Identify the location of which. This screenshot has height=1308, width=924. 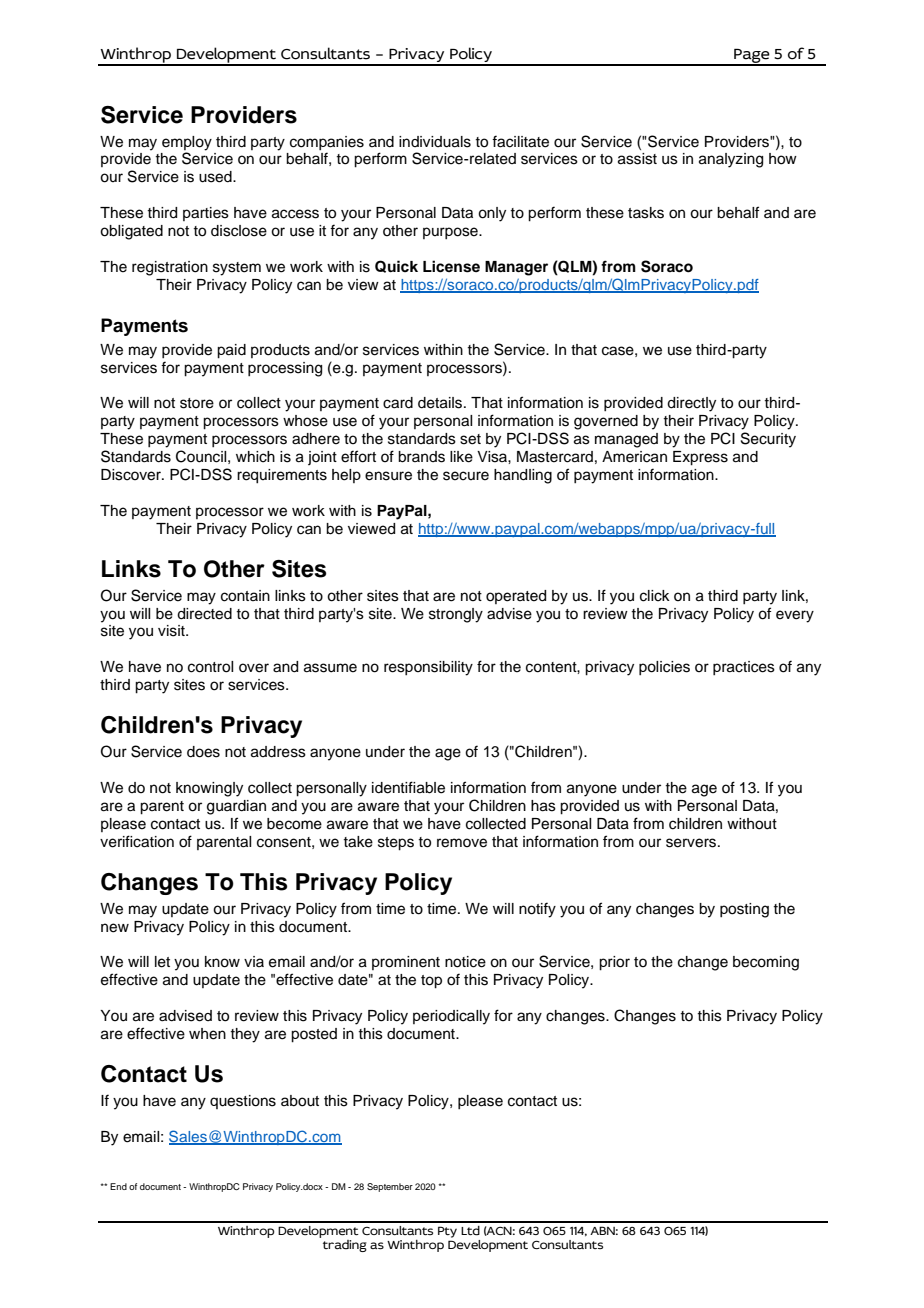
(255, 457).
